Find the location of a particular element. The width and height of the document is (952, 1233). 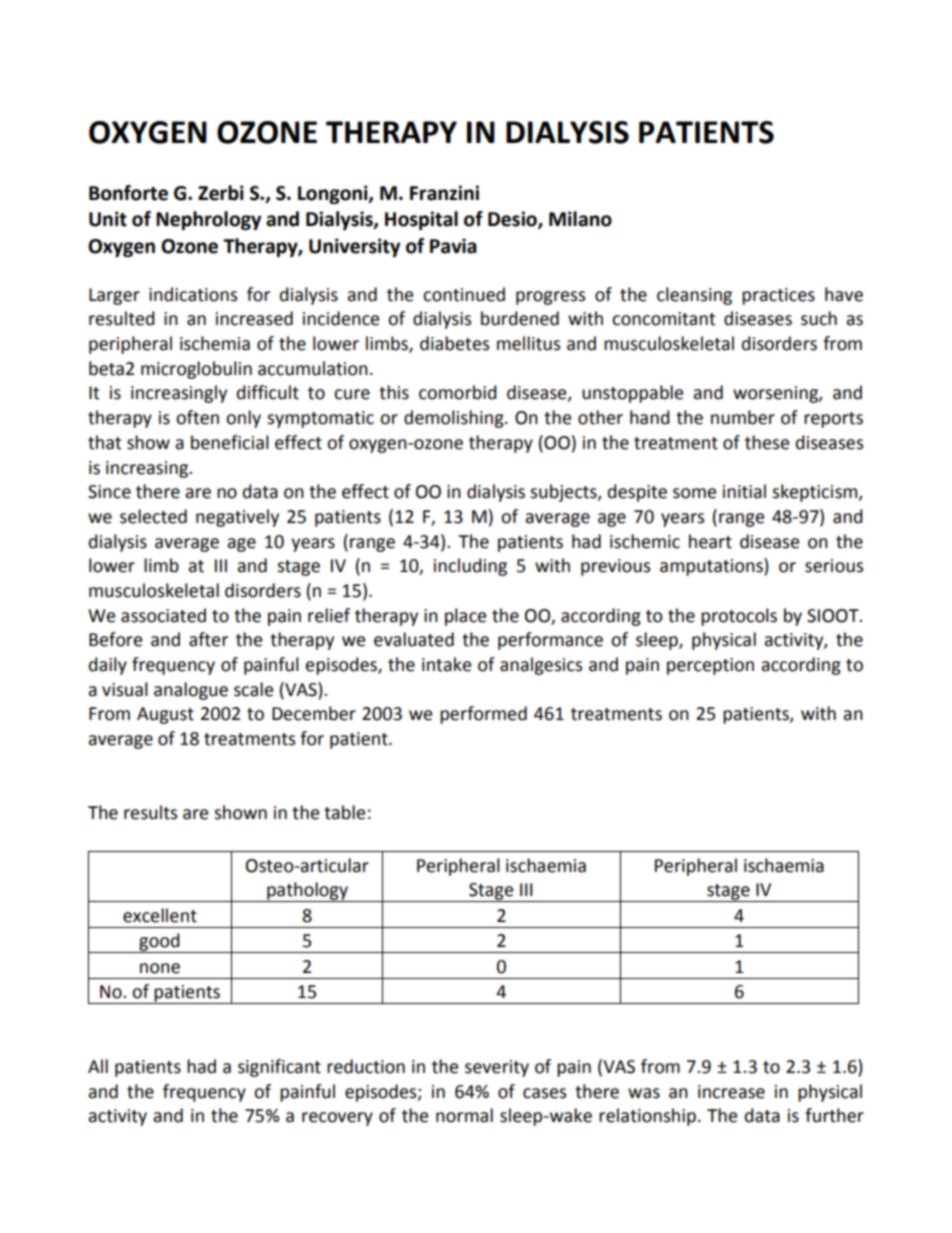

Hospital is located at coordinates (421, 220).
